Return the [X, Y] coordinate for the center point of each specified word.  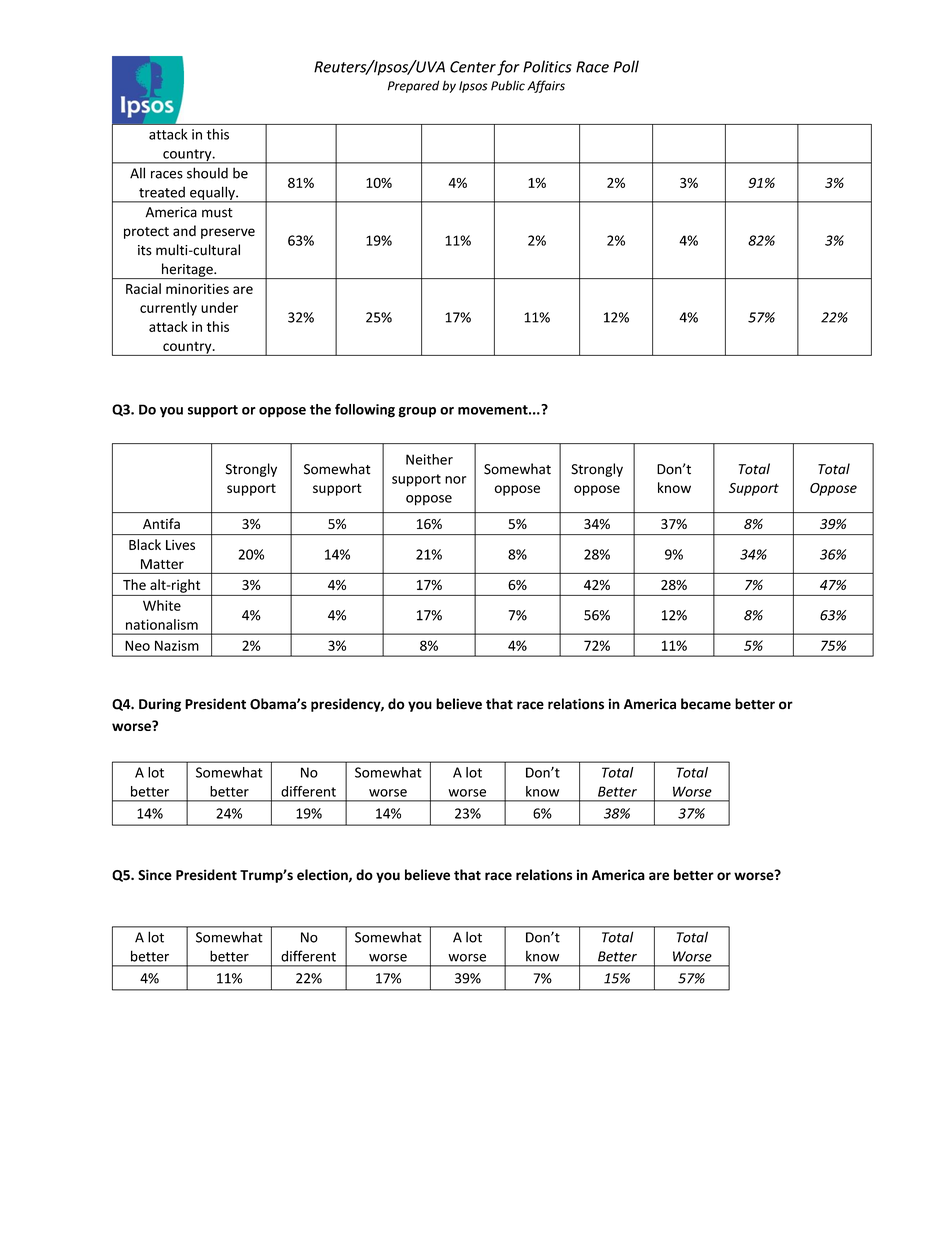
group [417, 412]
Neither [429, 459]
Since [155, 875]
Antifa [161, 523]
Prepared [413, 86]
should [207, 173]
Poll [626, 66]
